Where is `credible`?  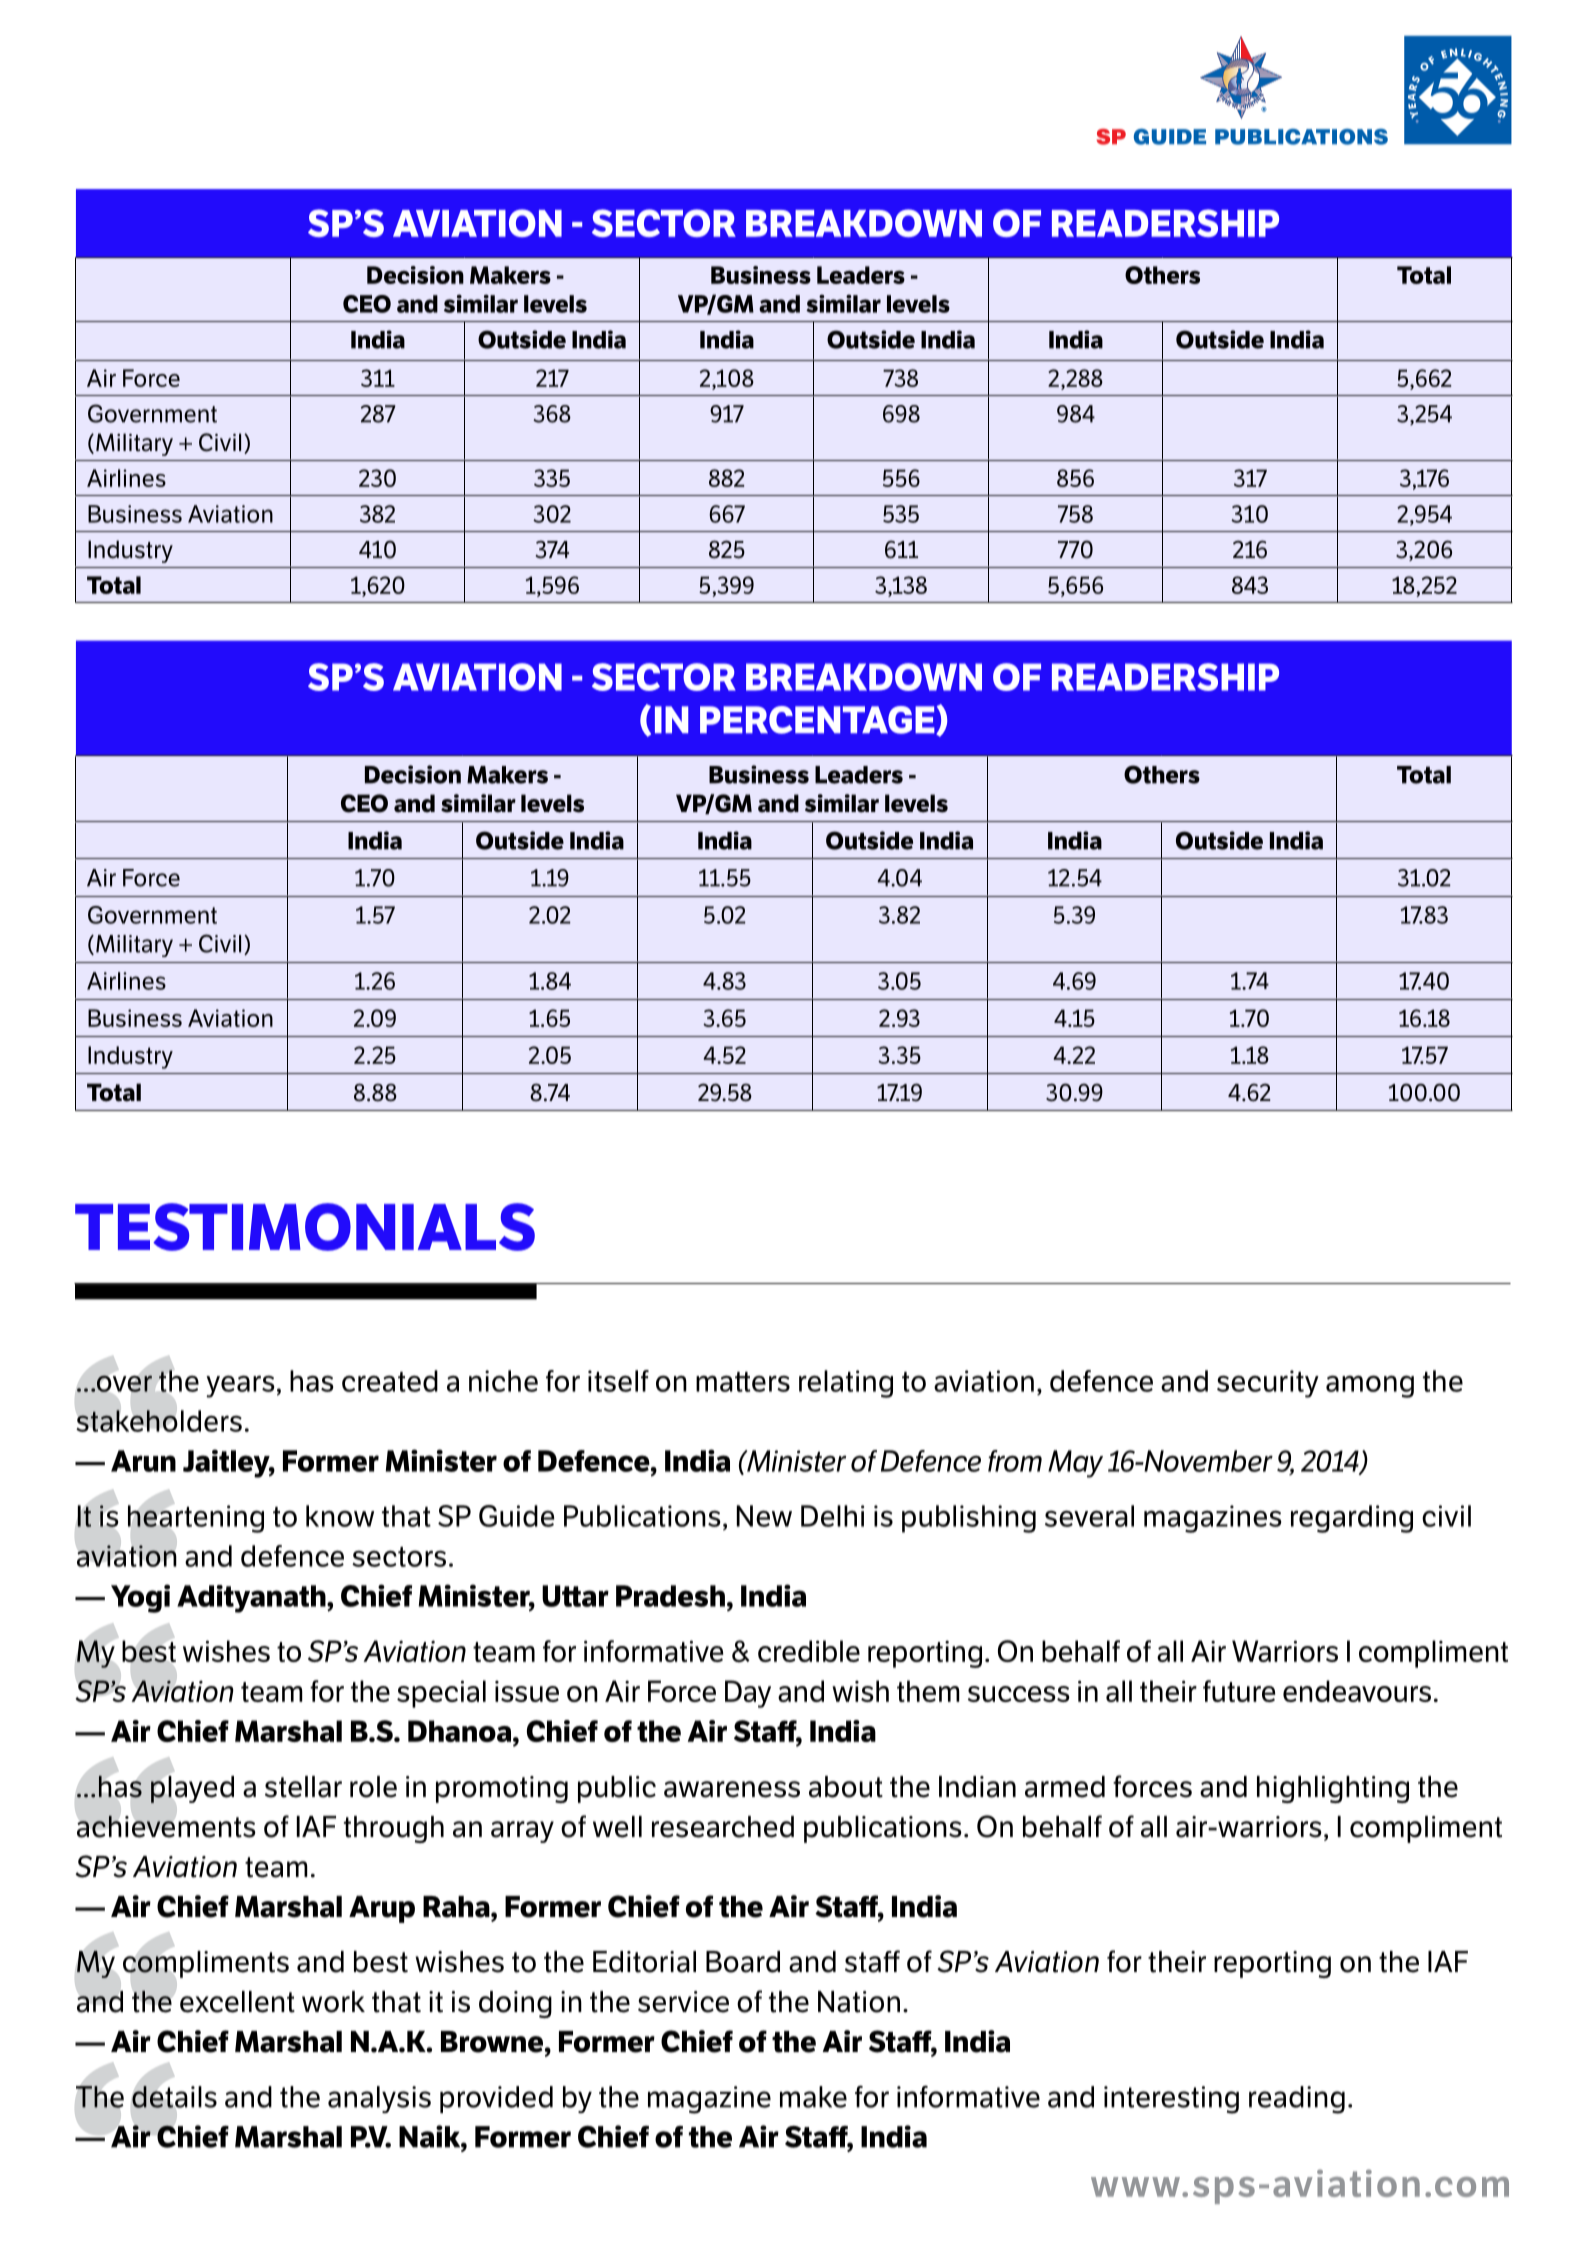
credible is located at coordinates (809, 1651).
